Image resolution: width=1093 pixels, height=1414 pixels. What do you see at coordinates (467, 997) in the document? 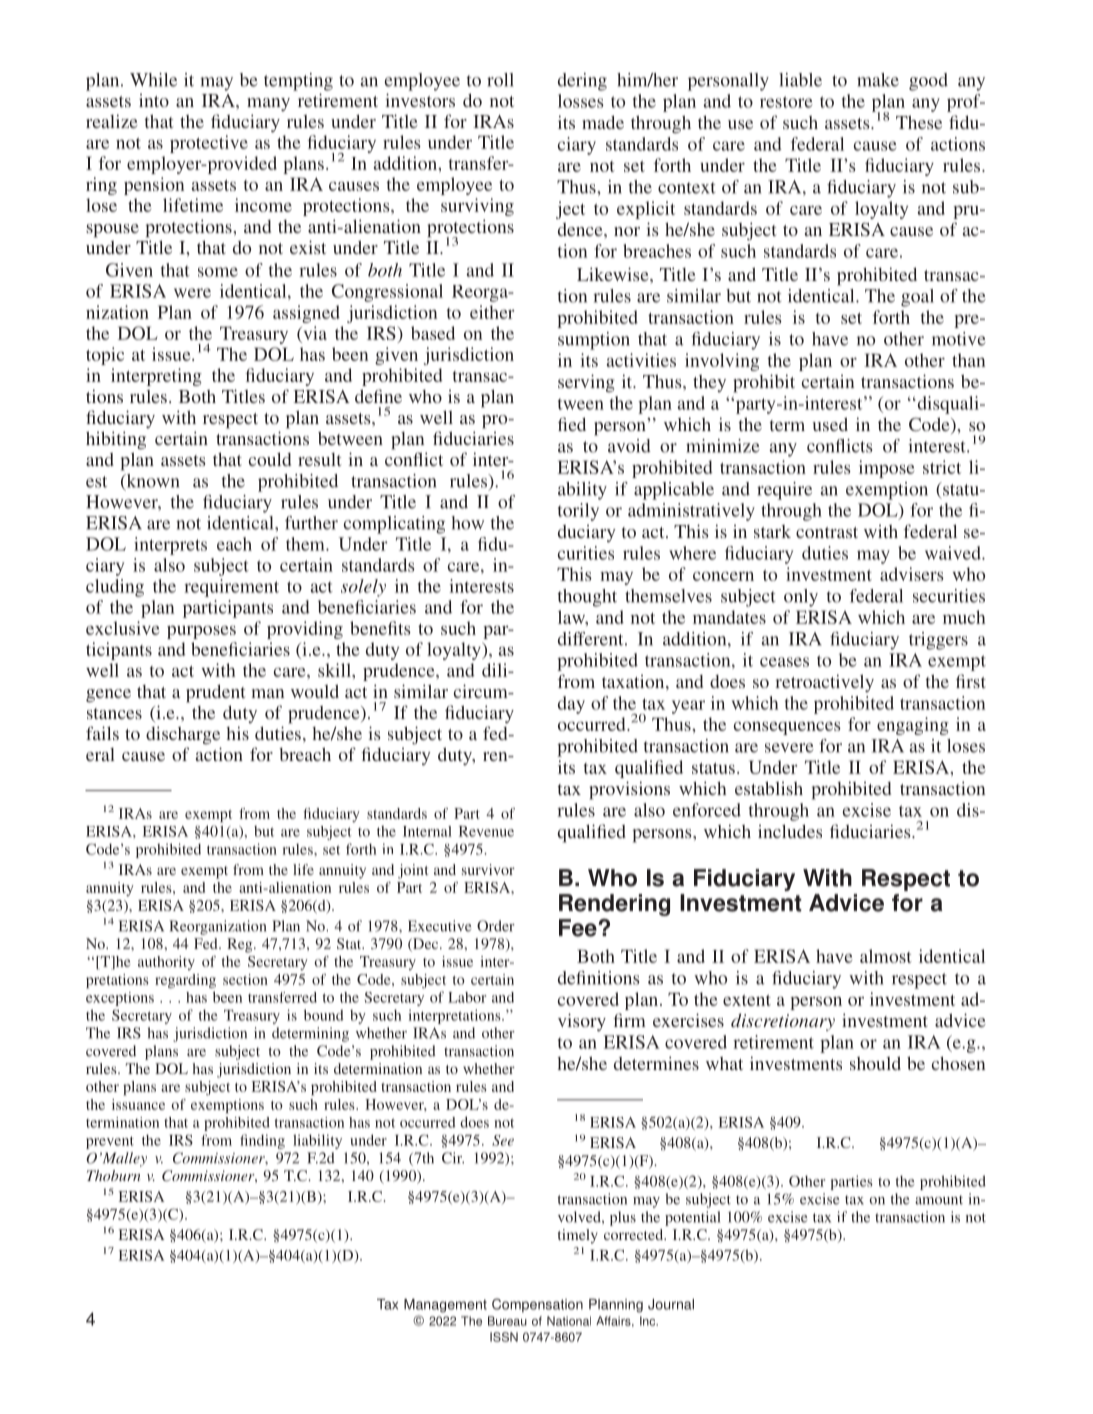
I see `Labor` at bounding box center [467, 997].
